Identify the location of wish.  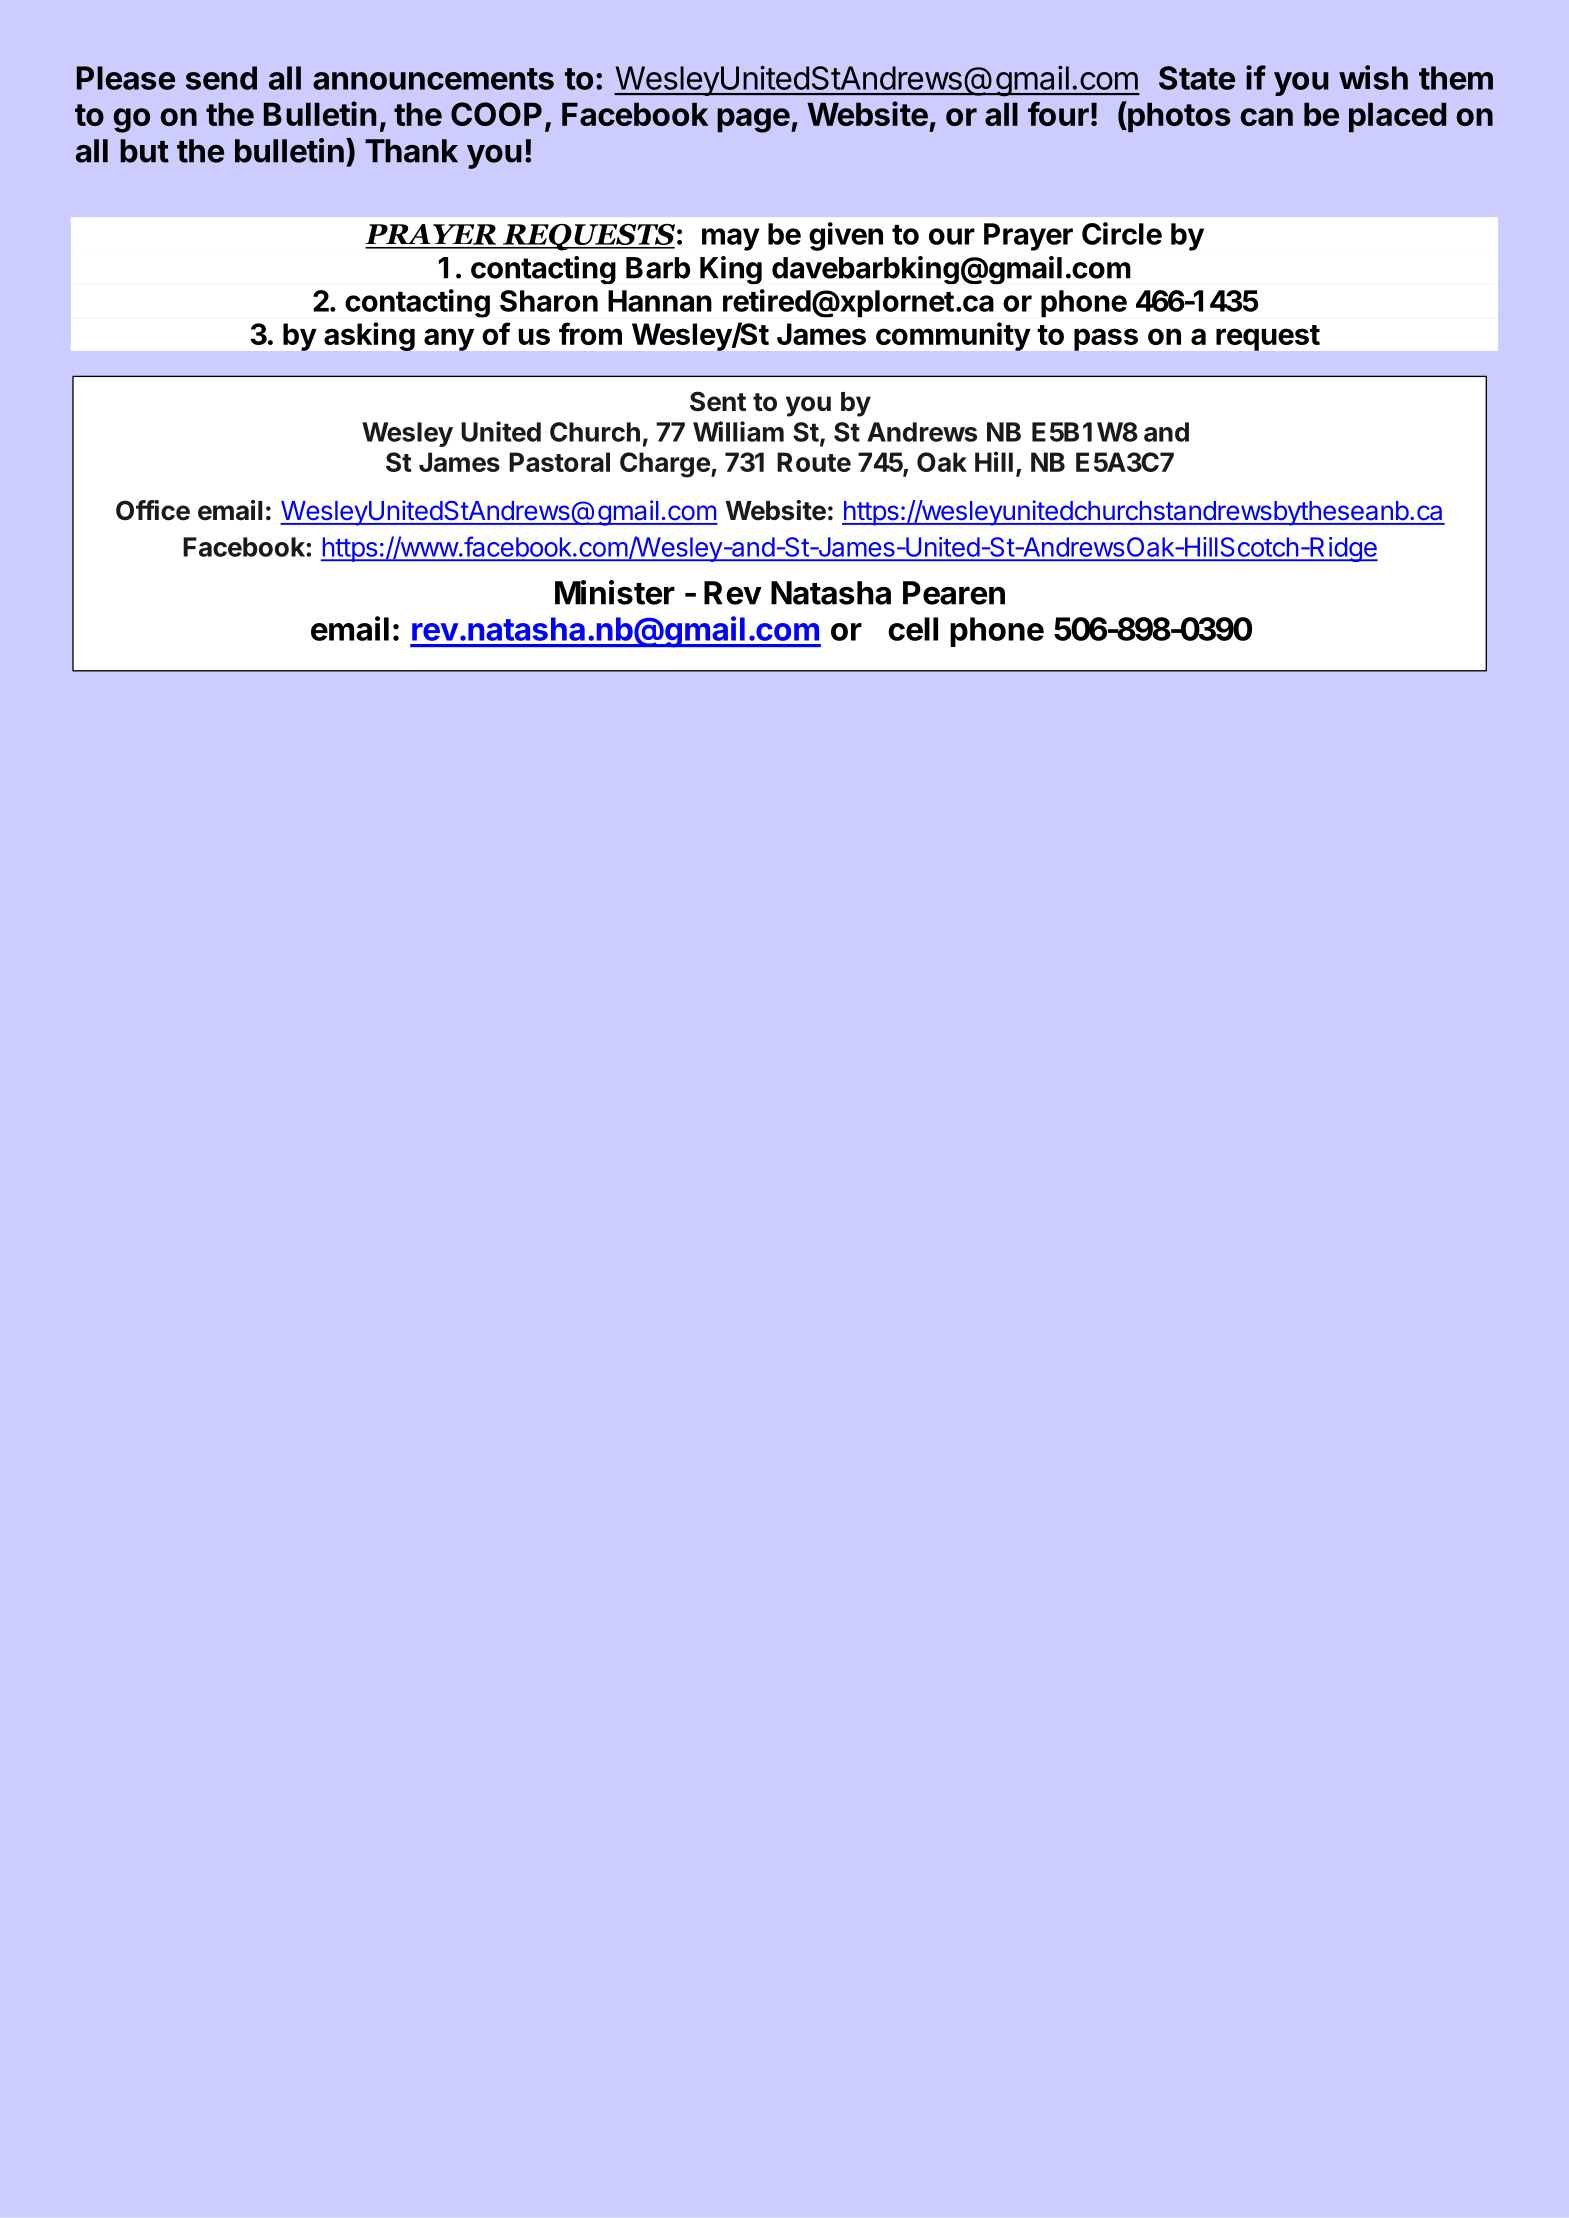
(1373, 77).
